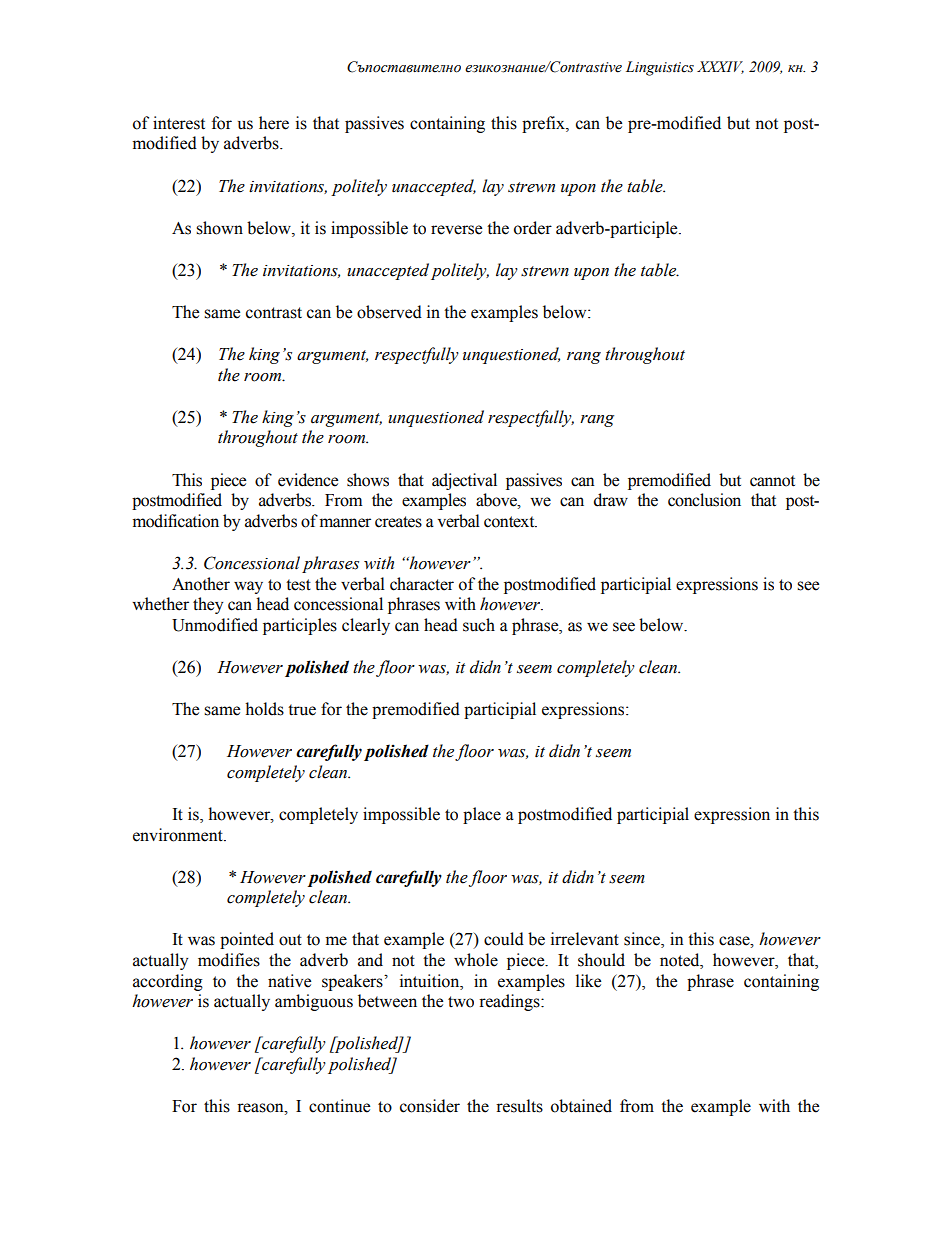 The image size is (952, 1233). What do you see at coordinates (274, 123) in the screenshot?
I see `here` at bounding box center [274, 123].
